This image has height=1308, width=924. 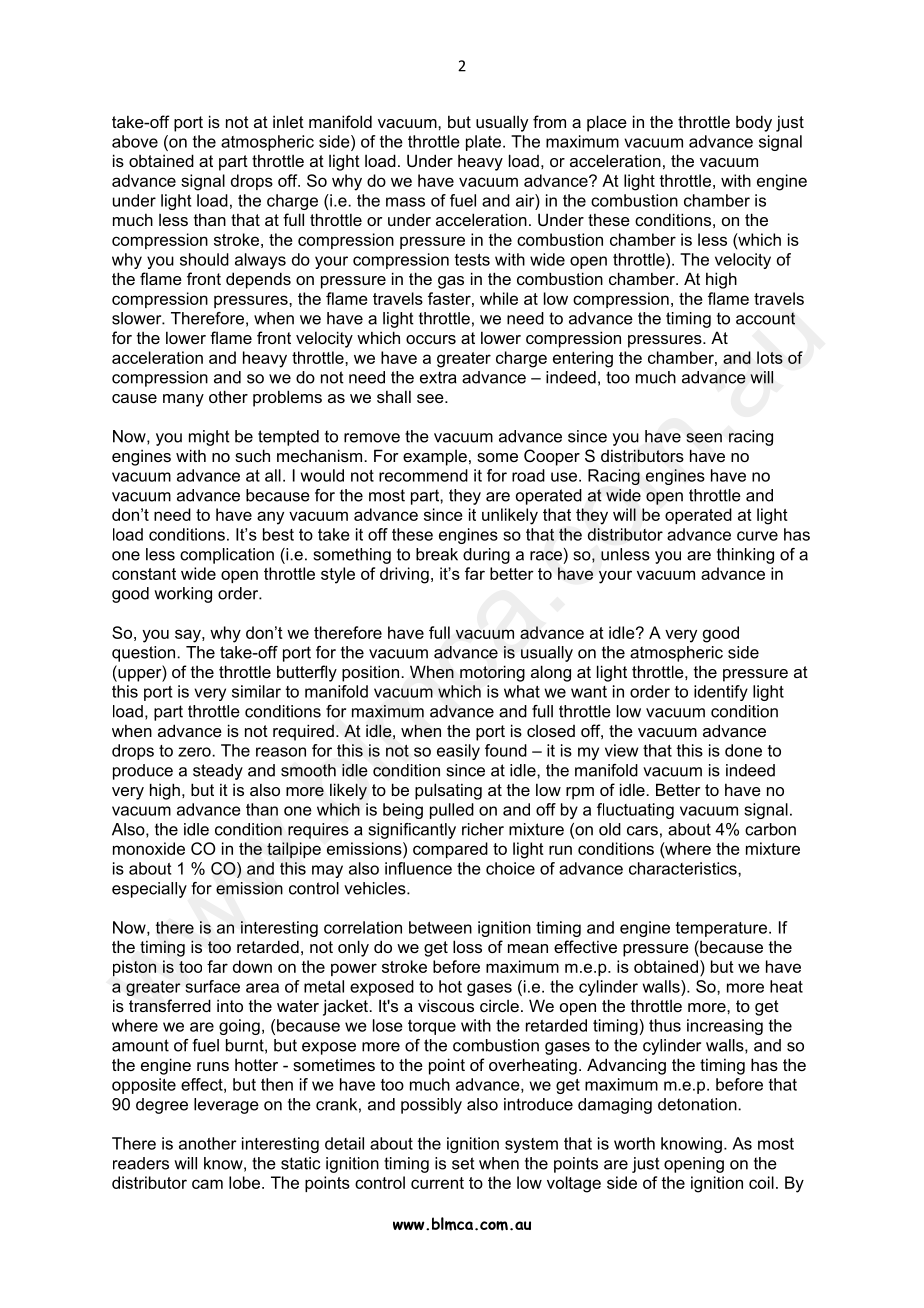 What do you see at coordinates (463, 1163) in the image?
I see `set` at bounding box center [463, 1163].
